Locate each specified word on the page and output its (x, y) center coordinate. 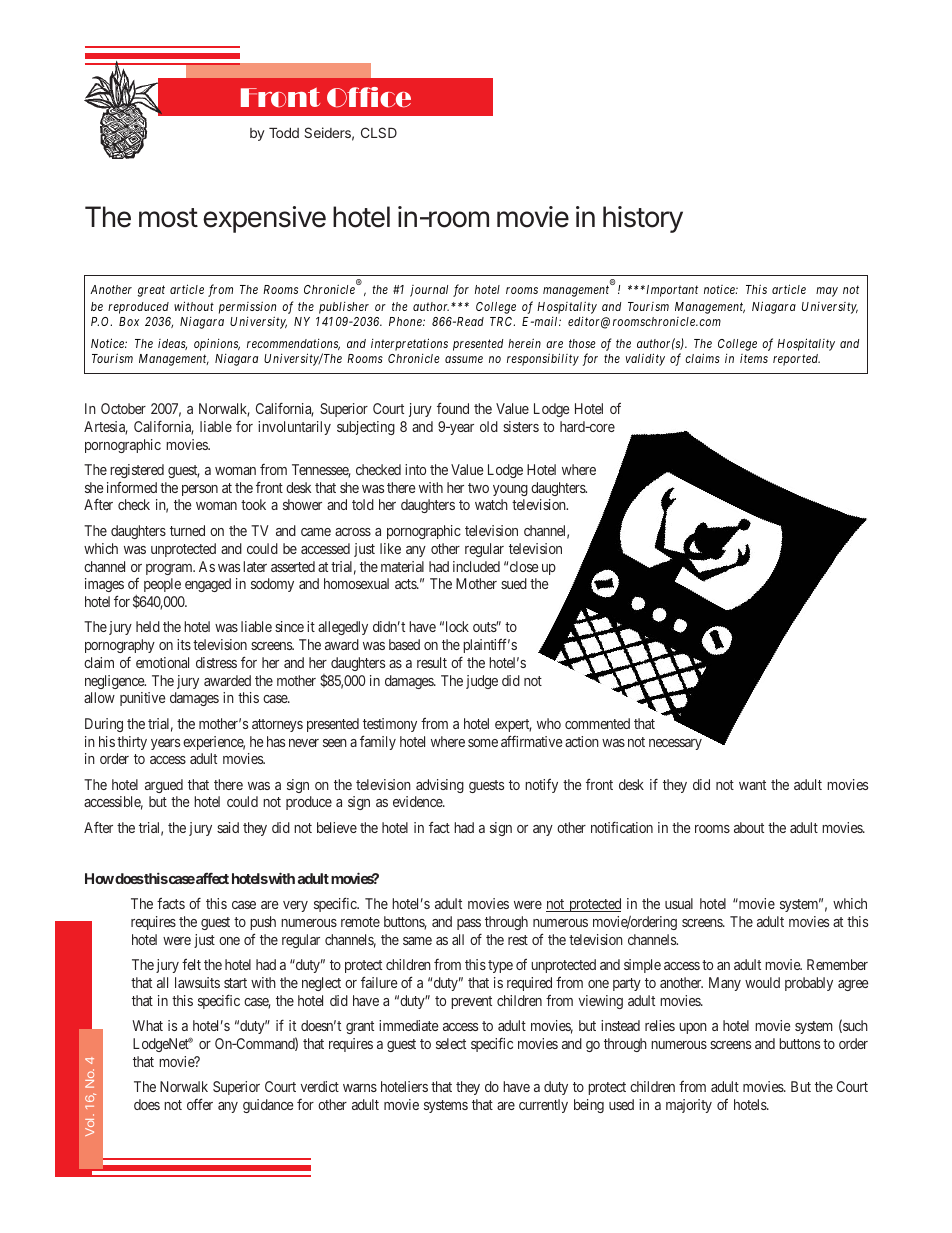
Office (369, 97)
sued (514, 583)
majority (689, 1106)
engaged (208, 585)
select (451, 1043)
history (643, 219)
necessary (675, 744)
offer (200, 1104)
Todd (284, 133)
